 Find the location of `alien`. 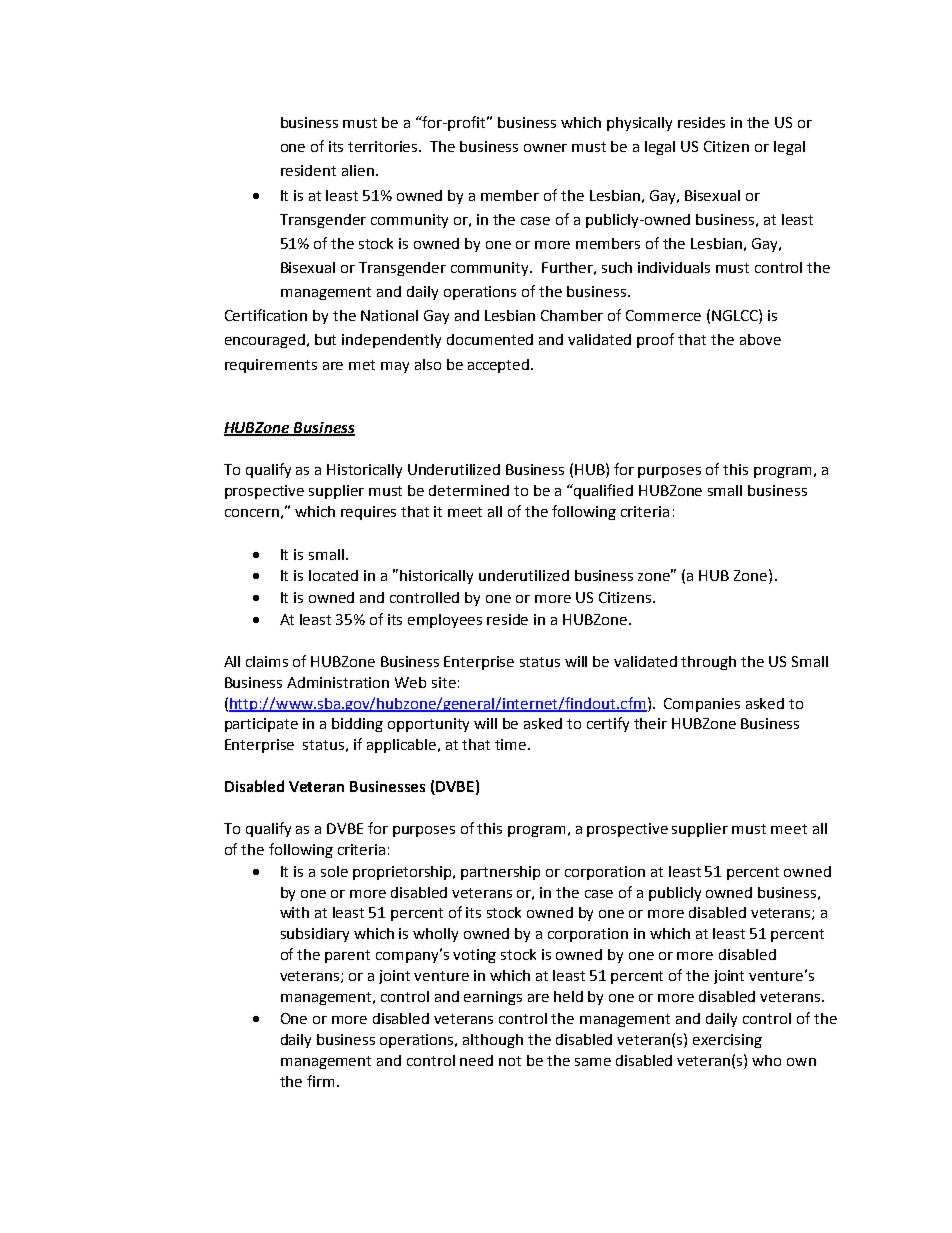

alien is located at coordinates (358, 170).
